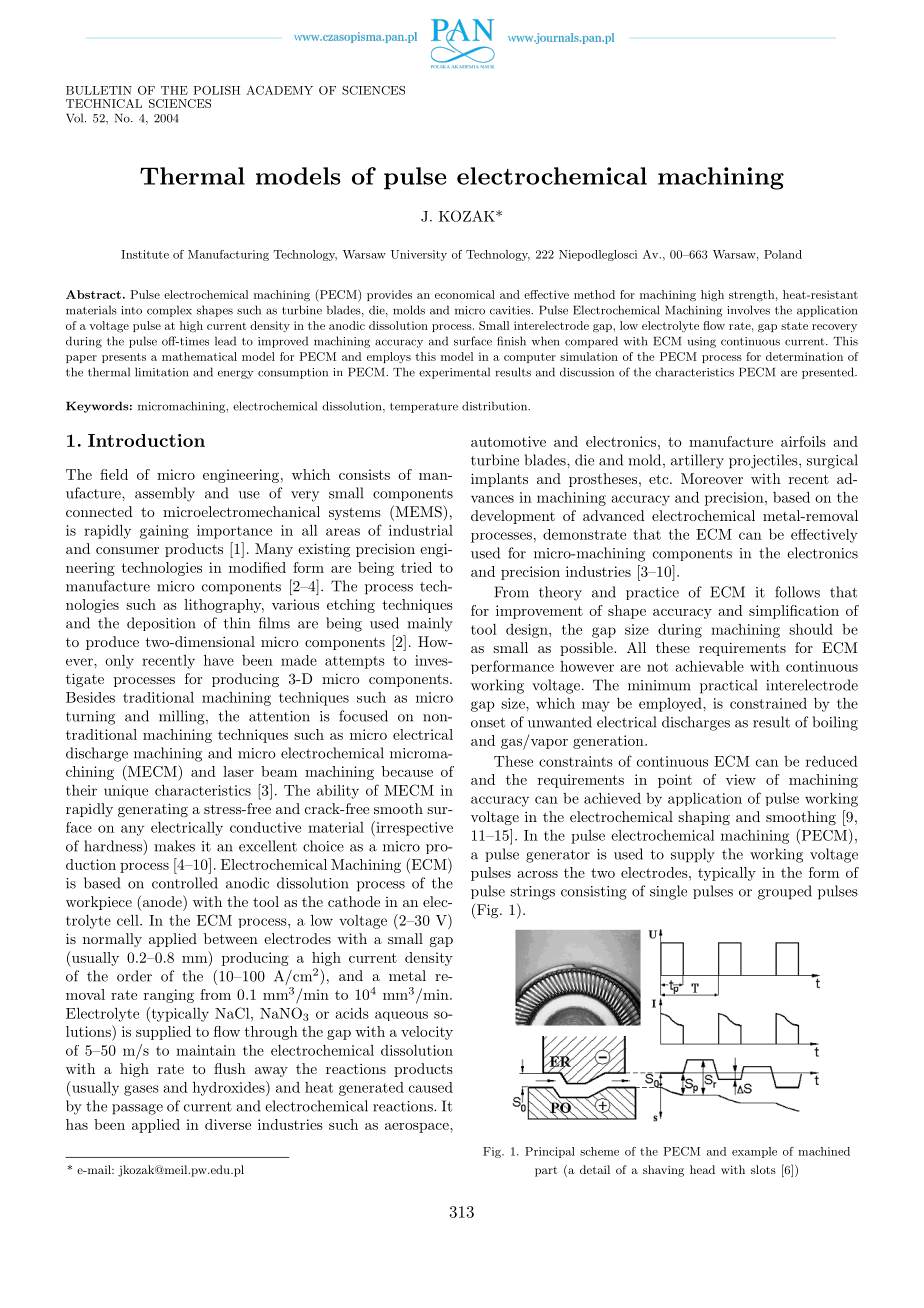 This screenshot has height=1308, width=924. Describe the element at coordinates (413, 828) in the screenshot. I see `irrespective` at that location.
